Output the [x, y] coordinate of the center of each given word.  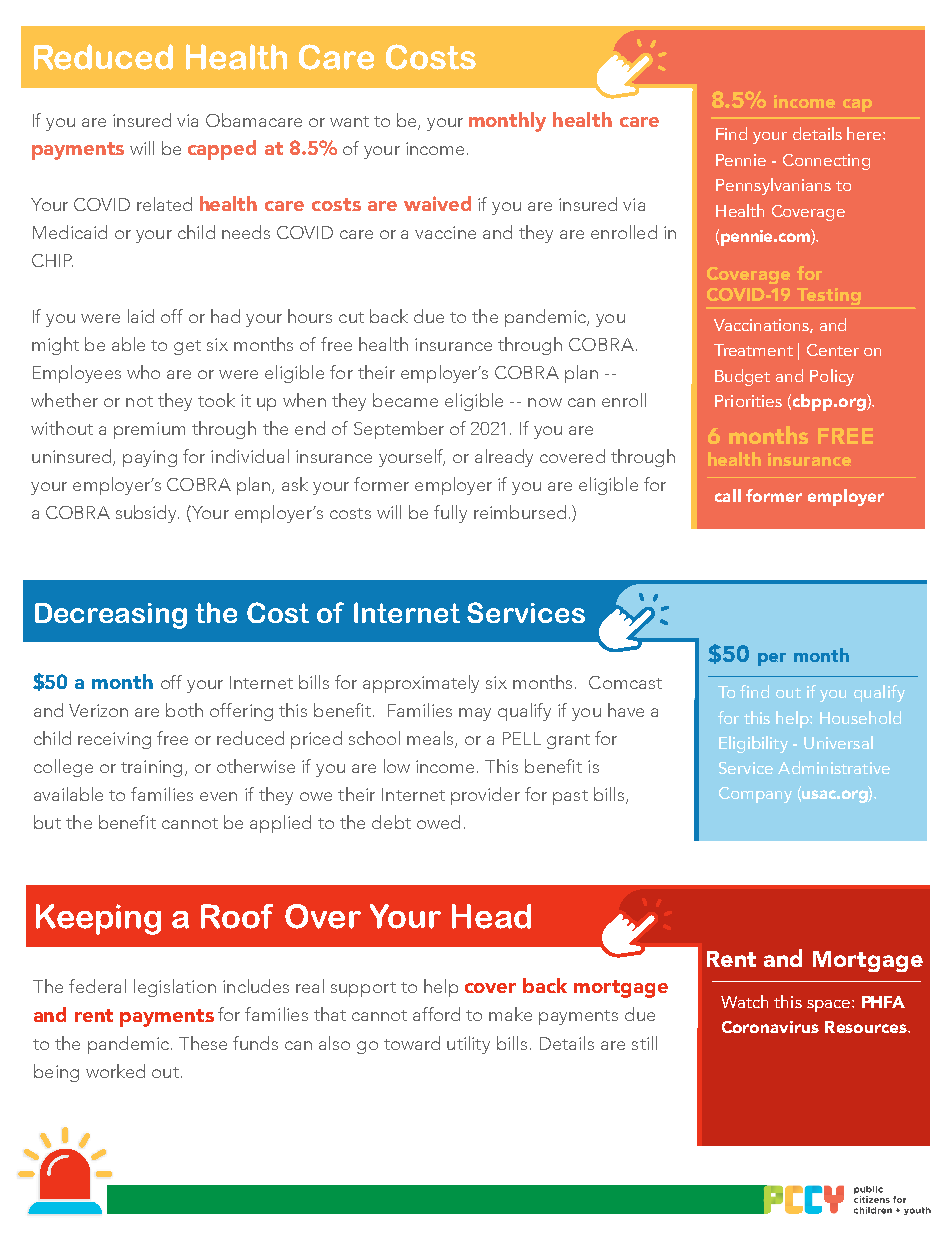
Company [755, 795]
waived [437, 203]
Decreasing [111, 616]
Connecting [826, 162]
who [143, 372]
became [405, 400]
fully [450, 514]
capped [222, 150]
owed [438, 822]
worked [115, 1071]
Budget [742, 377]
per [772, 659]
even [218, 796]
